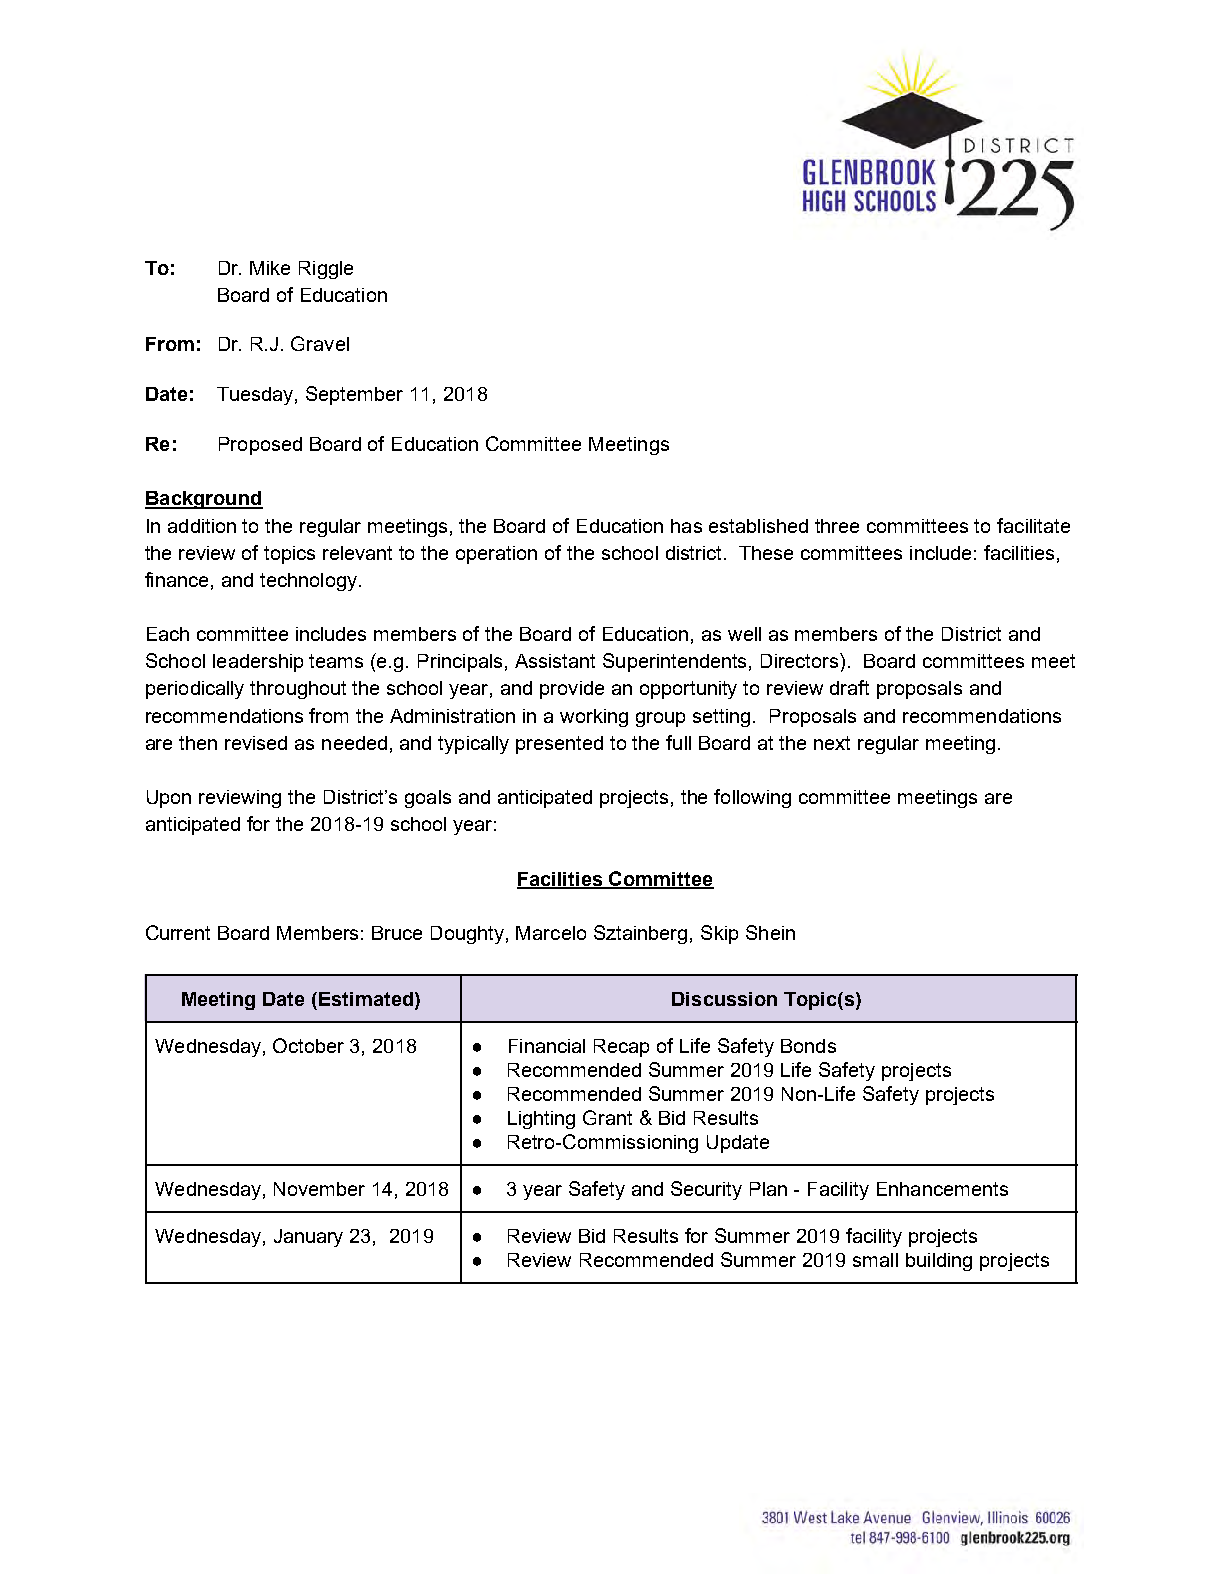 This screenshot has height=1593, width=1231. I want to click on January, so click(308, 1238).
